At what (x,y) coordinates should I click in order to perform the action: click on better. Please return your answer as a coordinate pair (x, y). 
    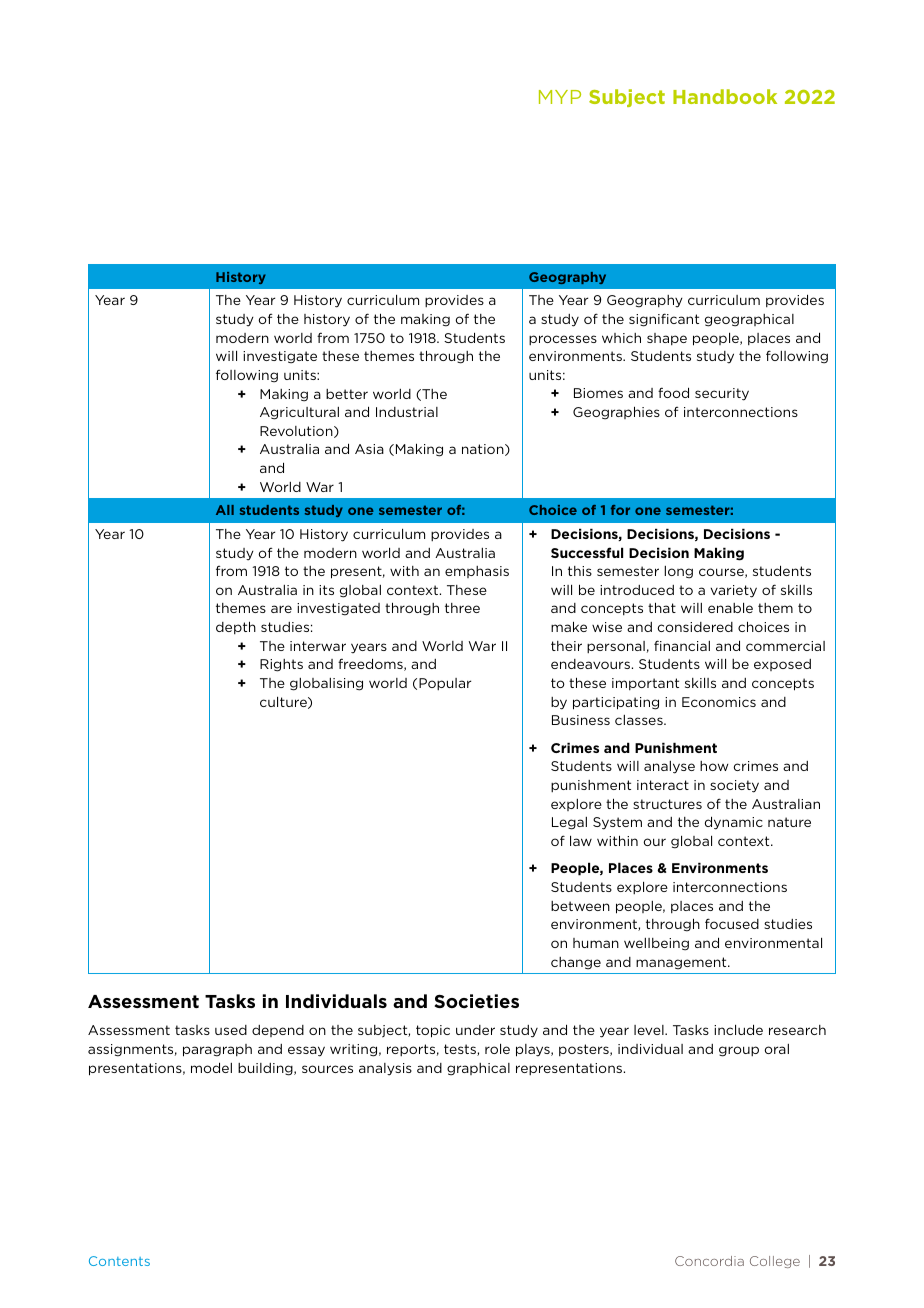
    Looking at the image, I should click on (347, 394).
